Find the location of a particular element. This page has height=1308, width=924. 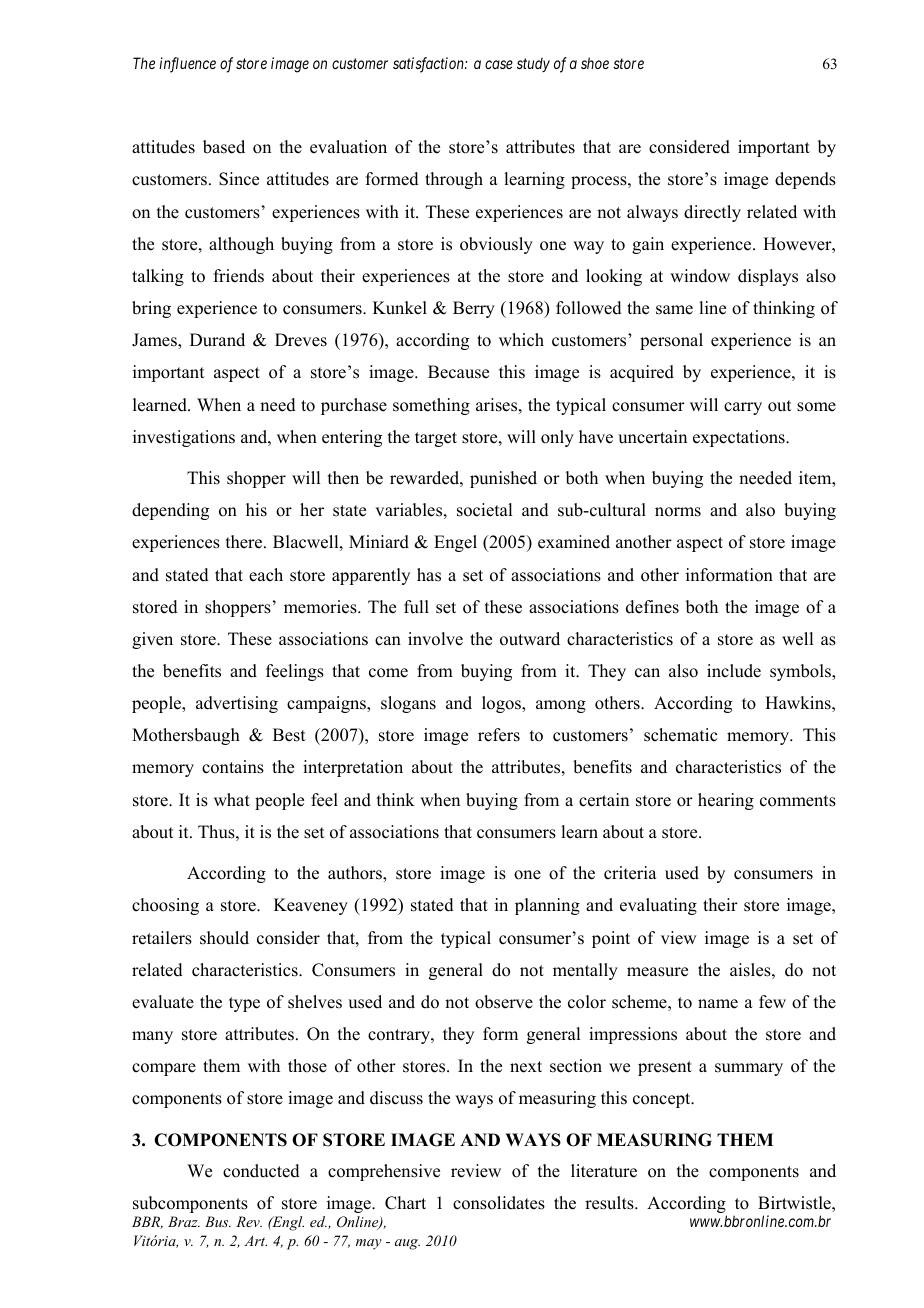

advertising is located at coordinates (237, 704).
